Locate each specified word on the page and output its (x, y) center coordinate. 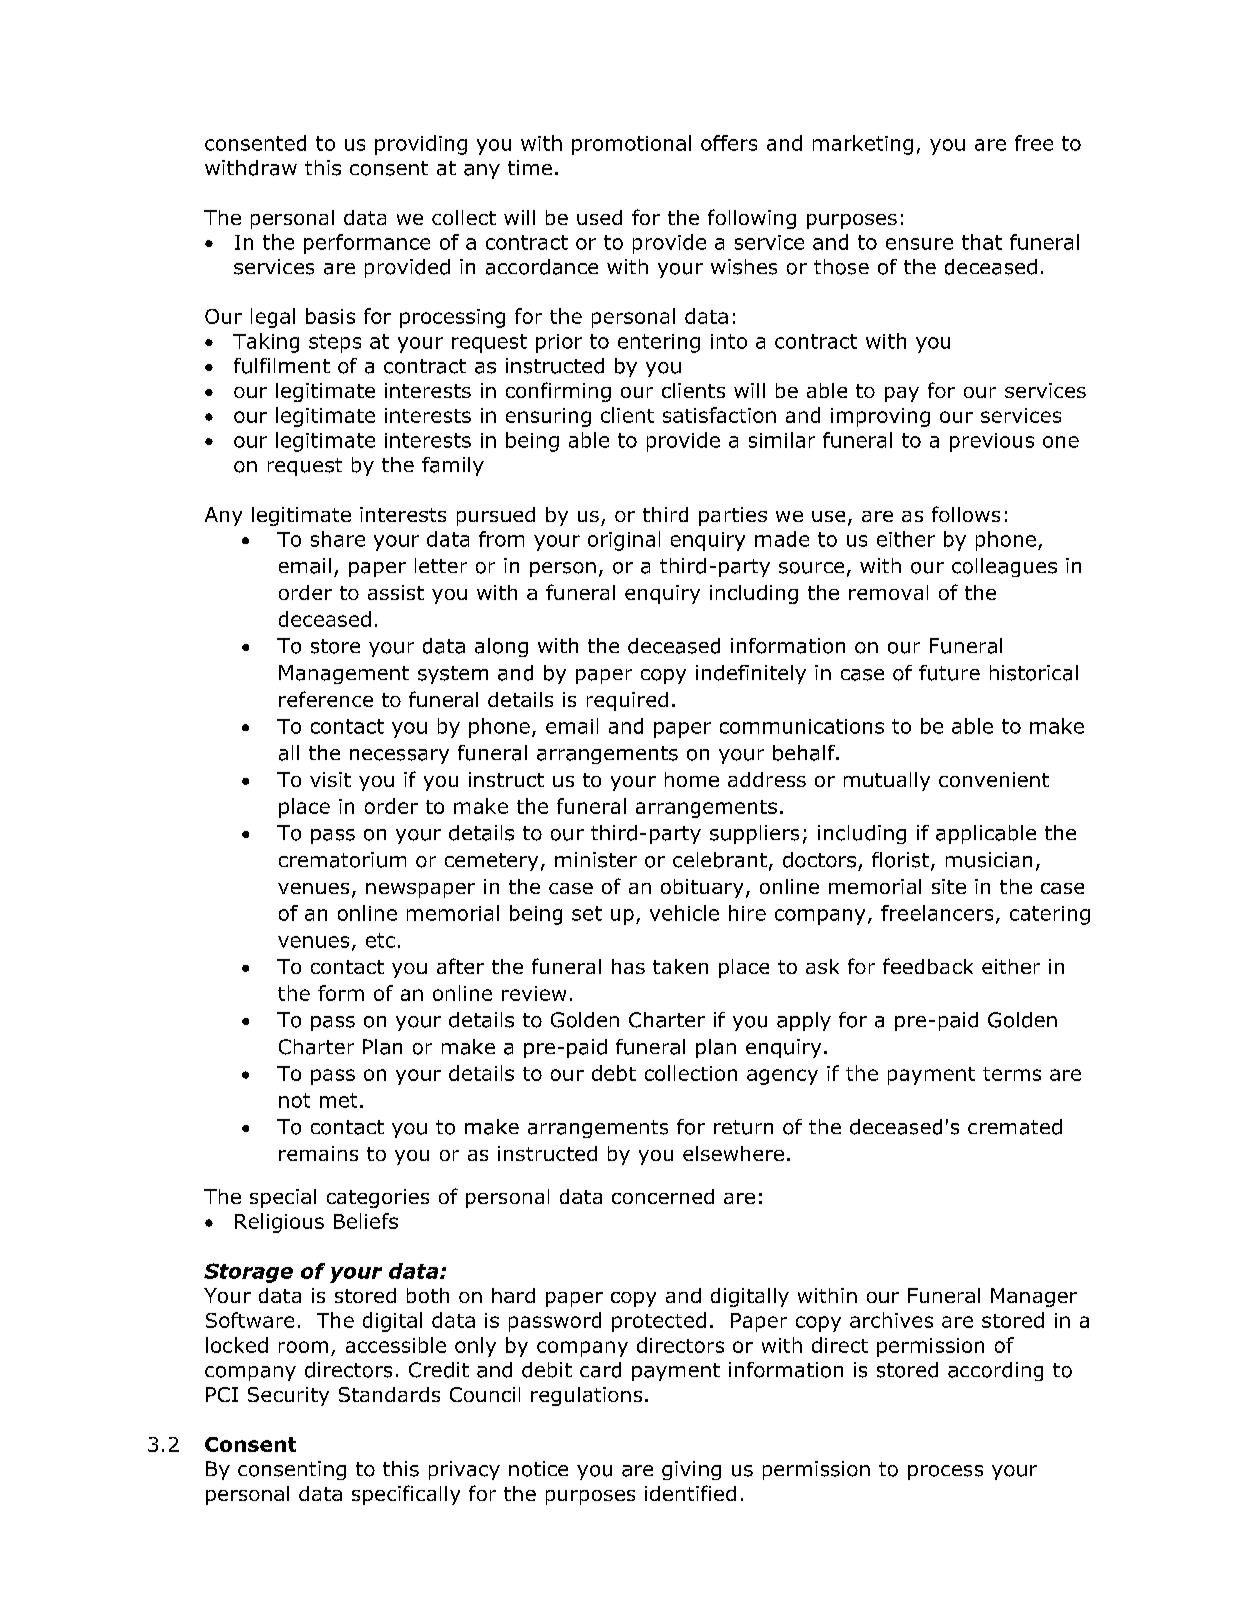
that (982, 242)
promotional (631, 145)
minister (596, 860)
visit (330, 779)
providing (421, 145)
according (995, 1371)
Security (288, 1396)
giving (691, 1470)
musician (989, 860)
